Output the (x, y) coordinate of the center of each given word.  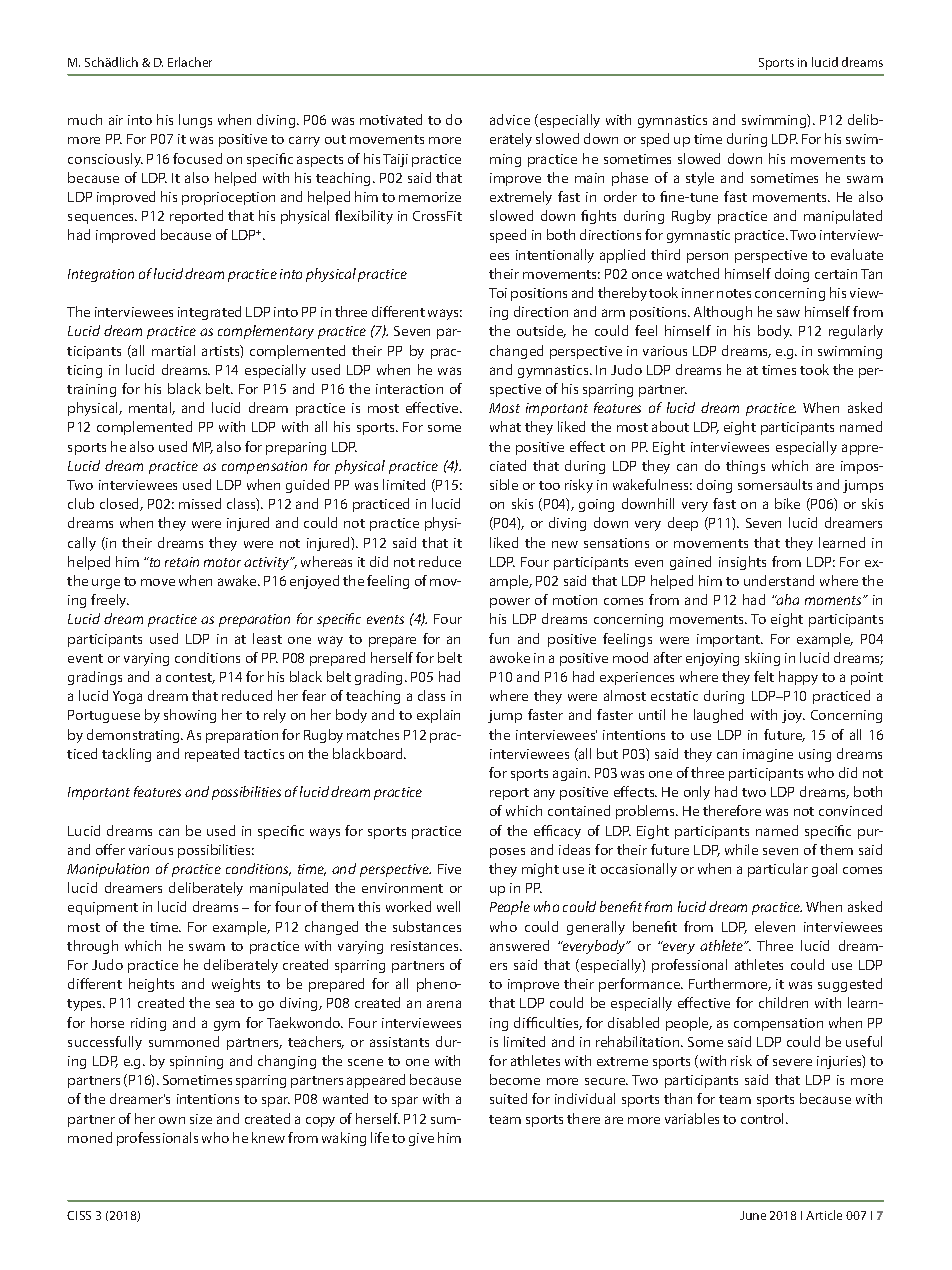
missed (200, 503)
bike (787, 503)
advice (510, 119)
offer (110, 849)
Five (449, 869)
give (421, 1139)
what (505, 426)
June (753, 1215)
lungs (195, 121)
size (201, 1119)
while (741, 849)
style (700, 179)
